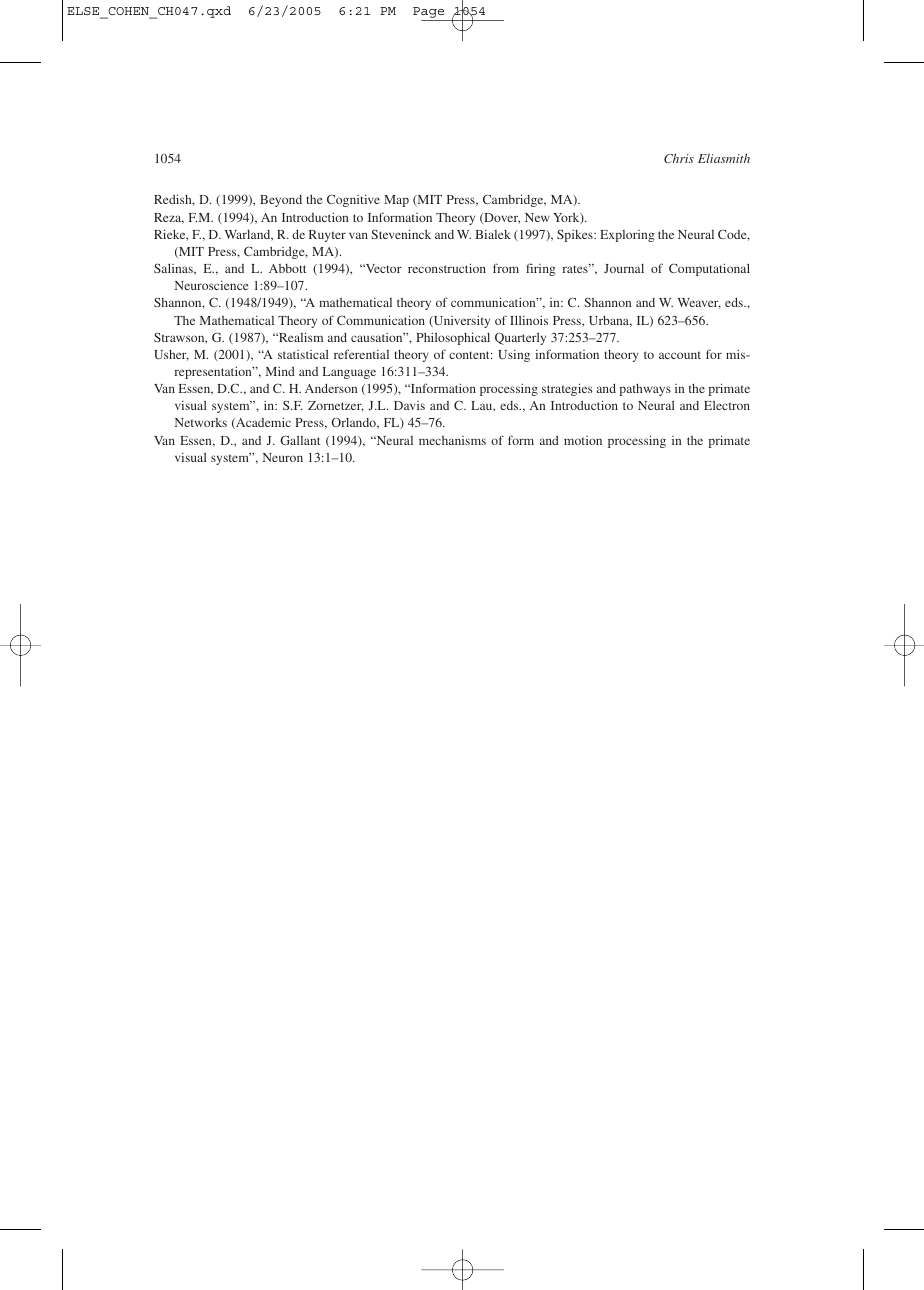 The width and height of the screenshot is (924, 1290). What do you see at coordinates (430, 14) in the screenshot?
I see `Page` at bounding box center [430, 14].
